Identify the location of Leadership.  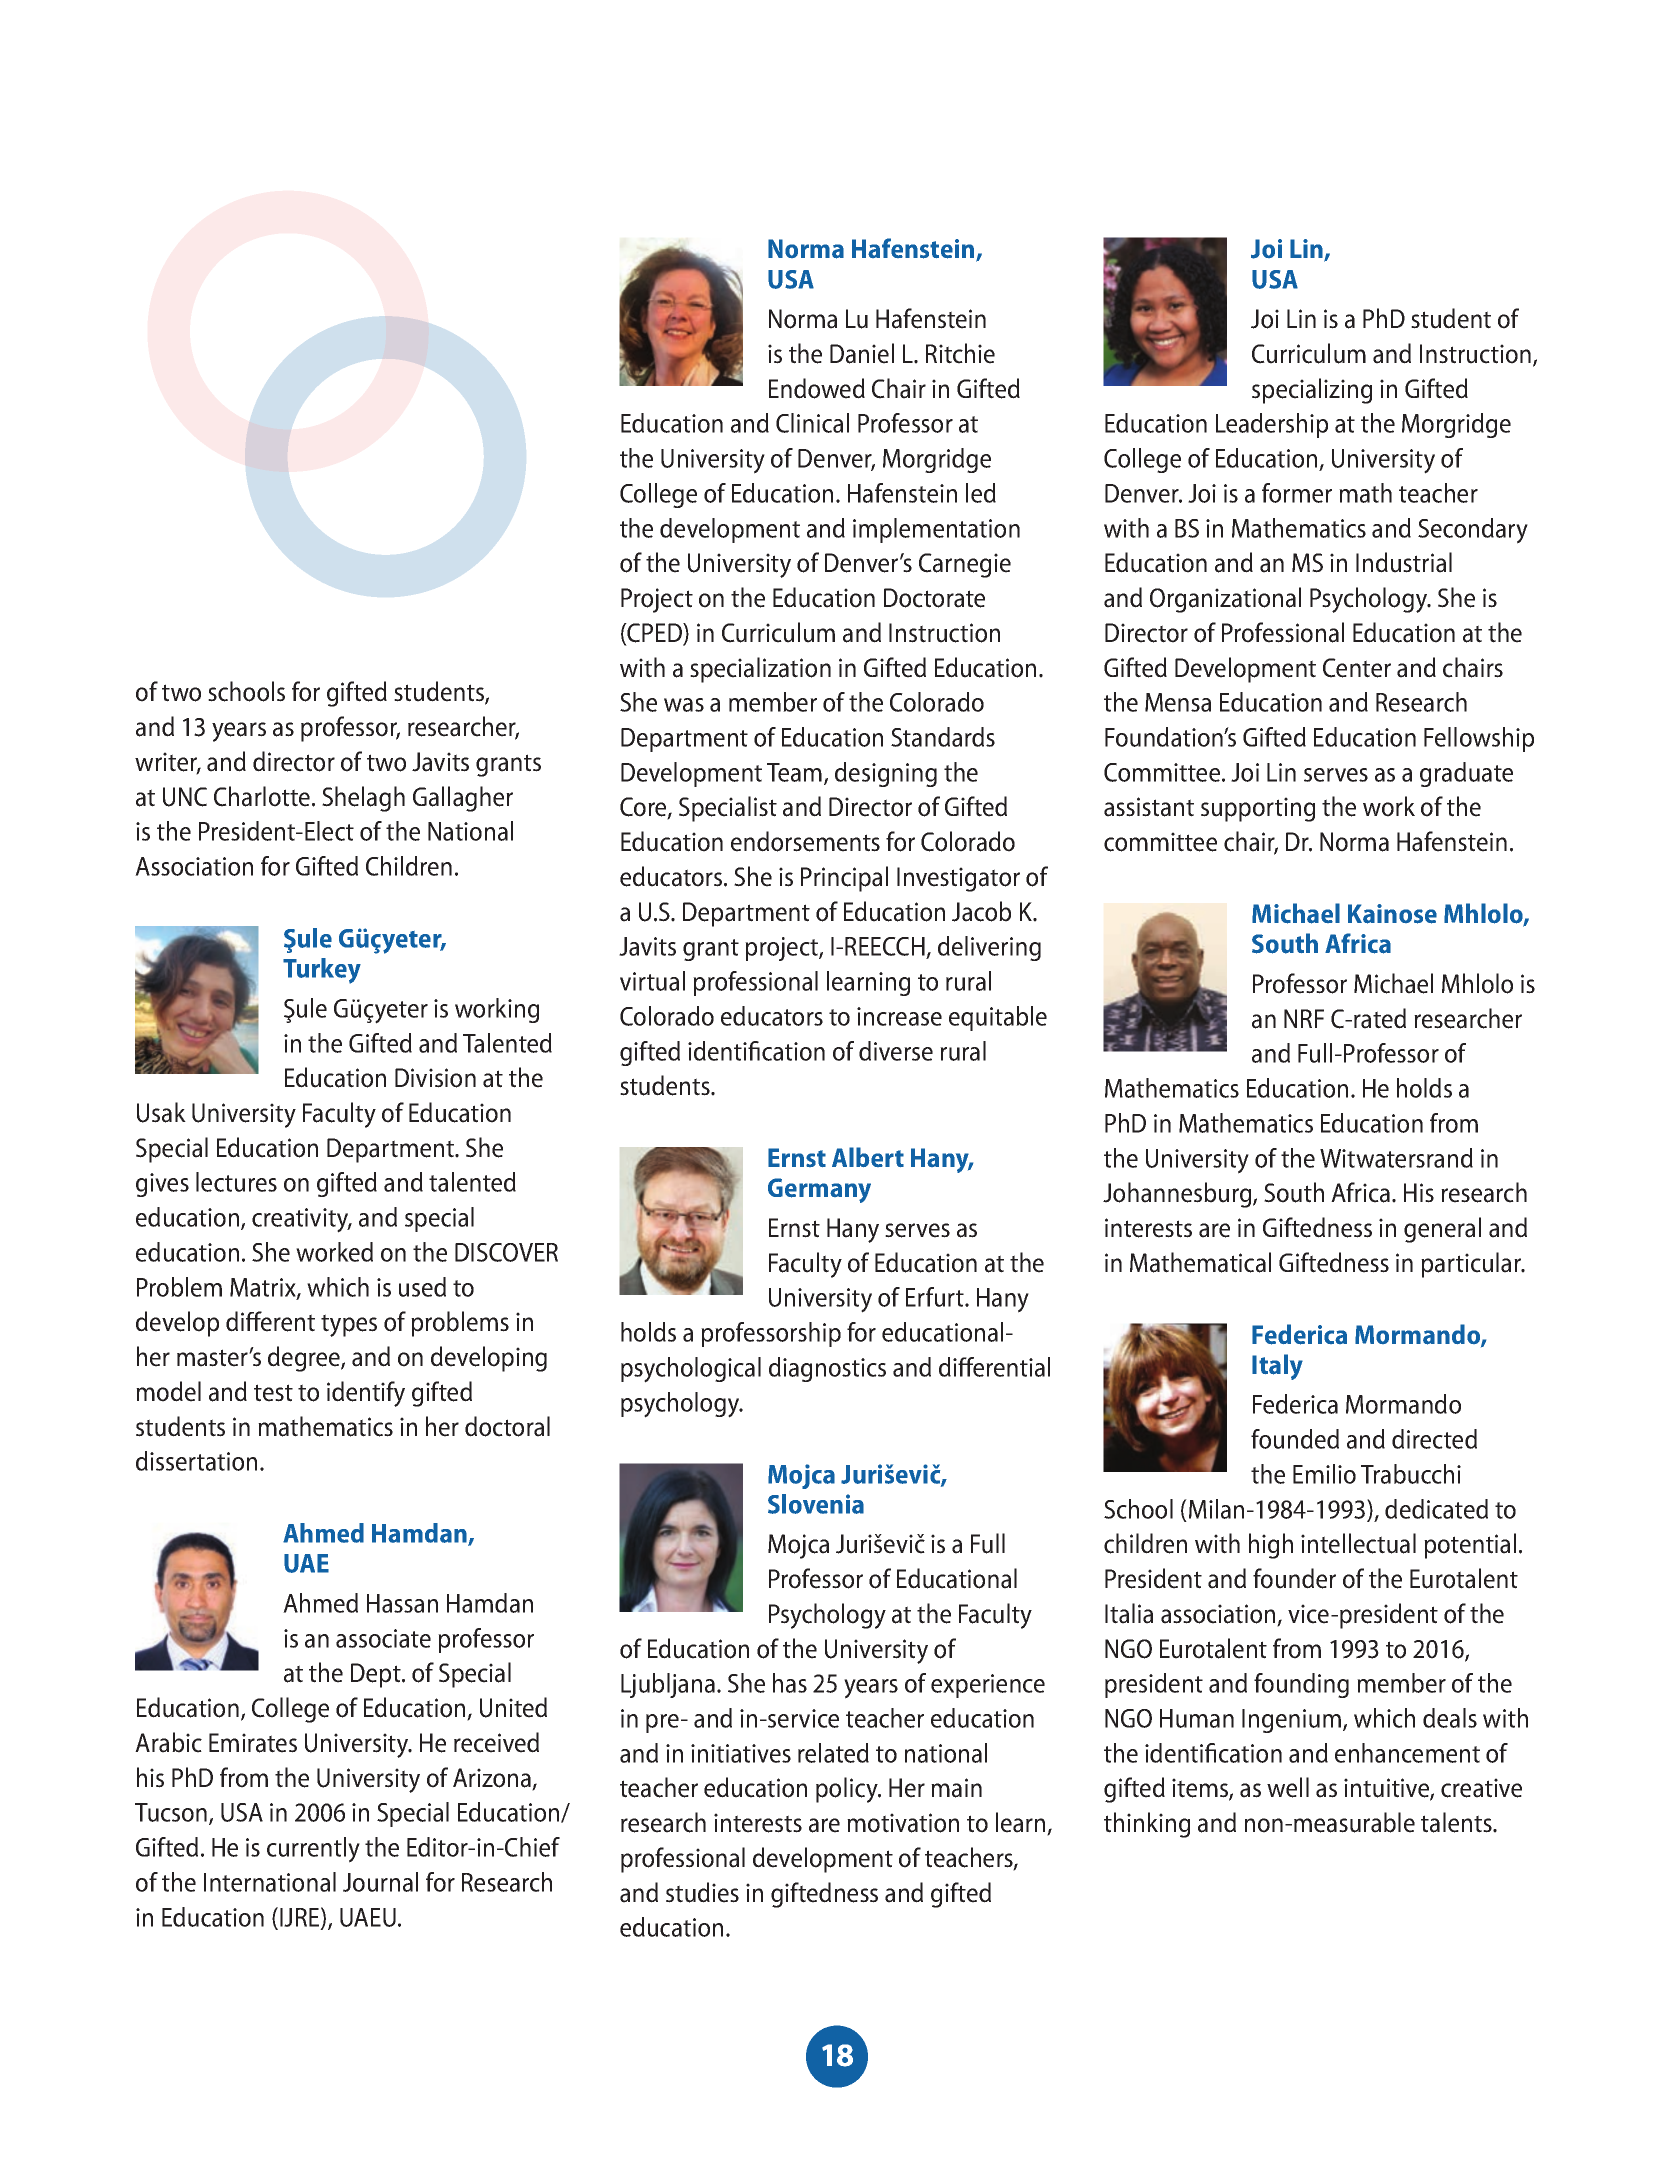
(1272, 425).
